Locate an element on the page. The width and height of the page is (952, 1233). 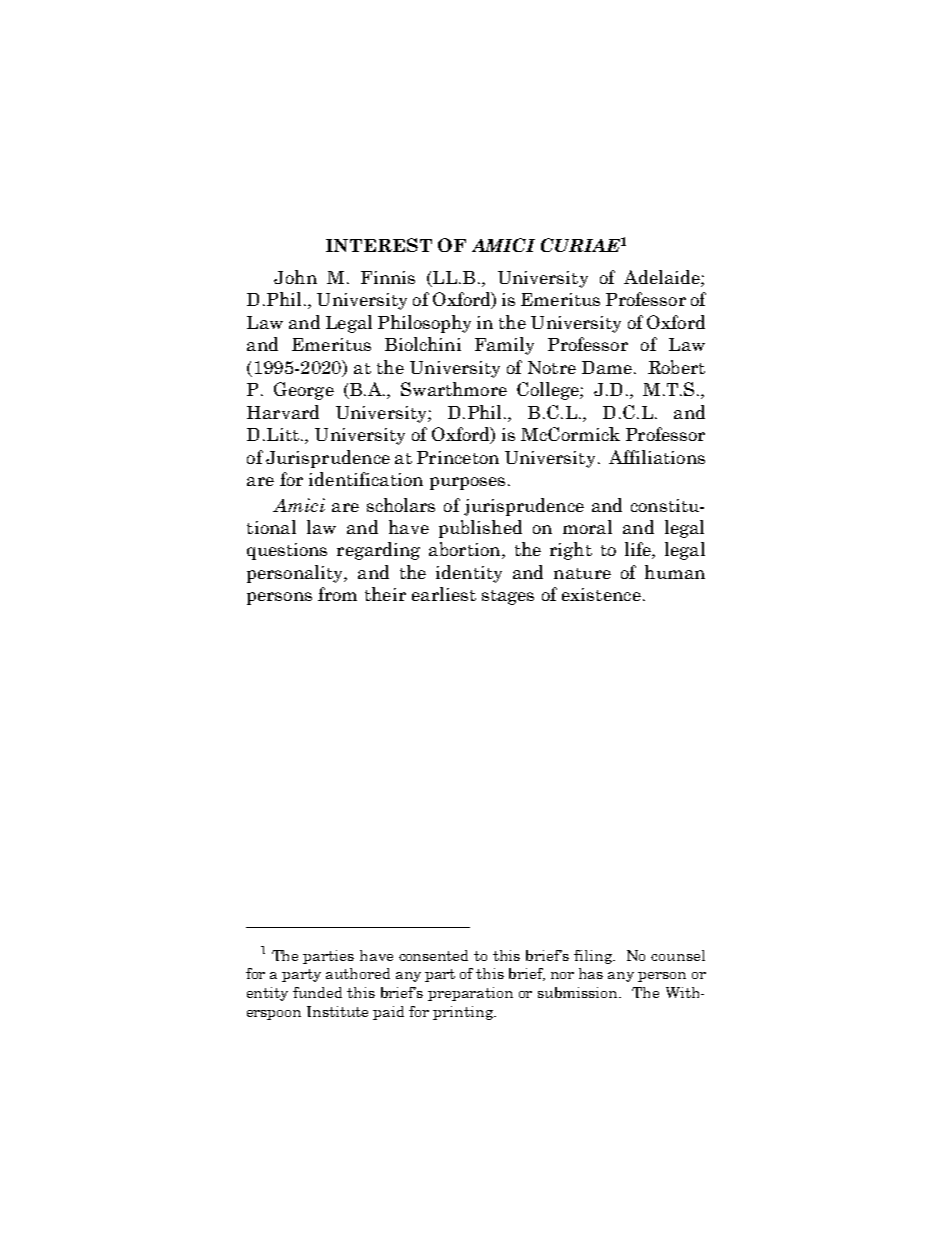
authored is located at coordinates (358, 973).
